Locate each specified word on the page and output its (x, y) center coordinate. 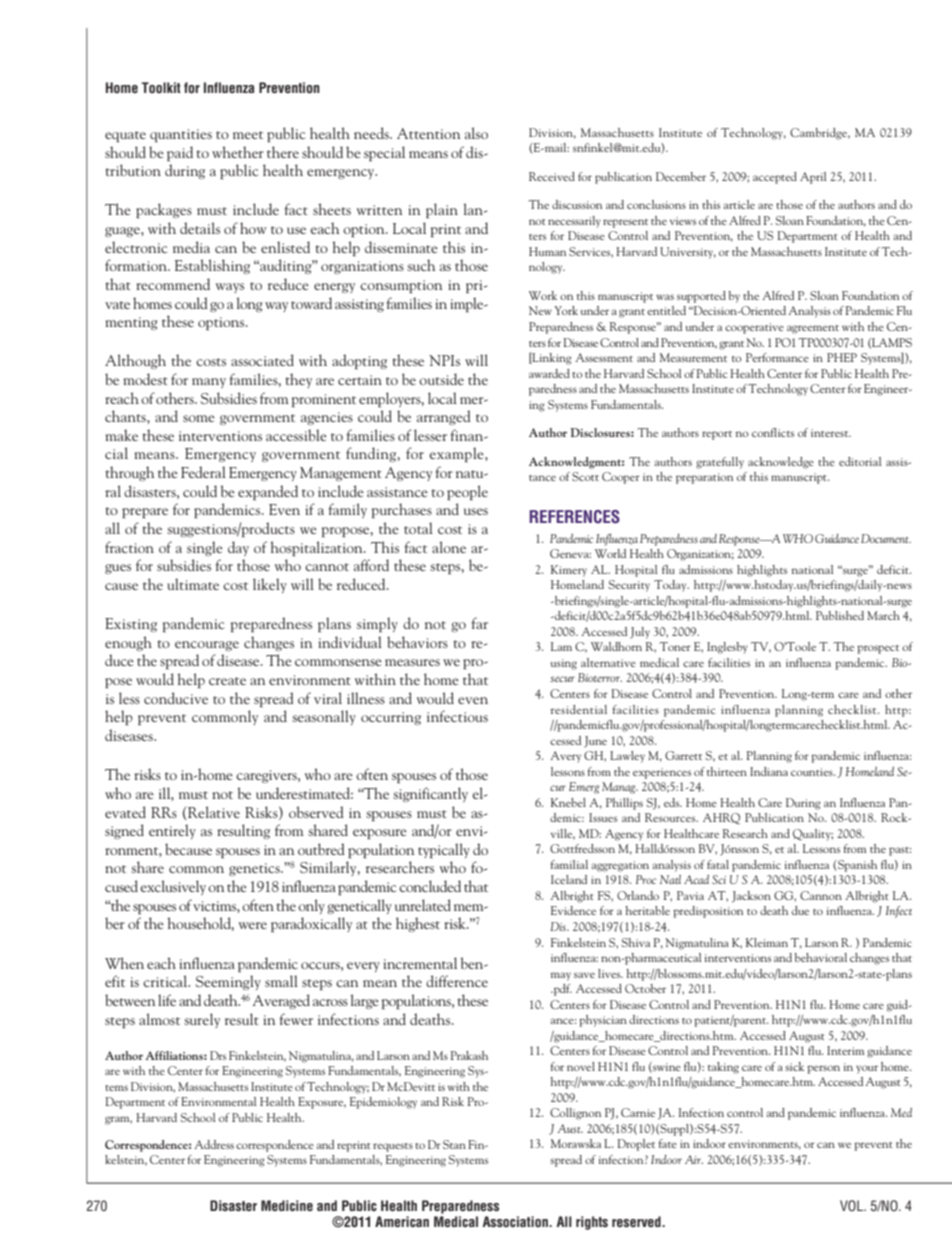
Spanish (857, 866)
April (813, 178)
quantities (181, 135)
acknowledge (781, 463)
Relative (214, 812)
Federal (203, 472)
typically (444, 850)
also (476, 133)
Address (214, 1144)
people (467, 492)
